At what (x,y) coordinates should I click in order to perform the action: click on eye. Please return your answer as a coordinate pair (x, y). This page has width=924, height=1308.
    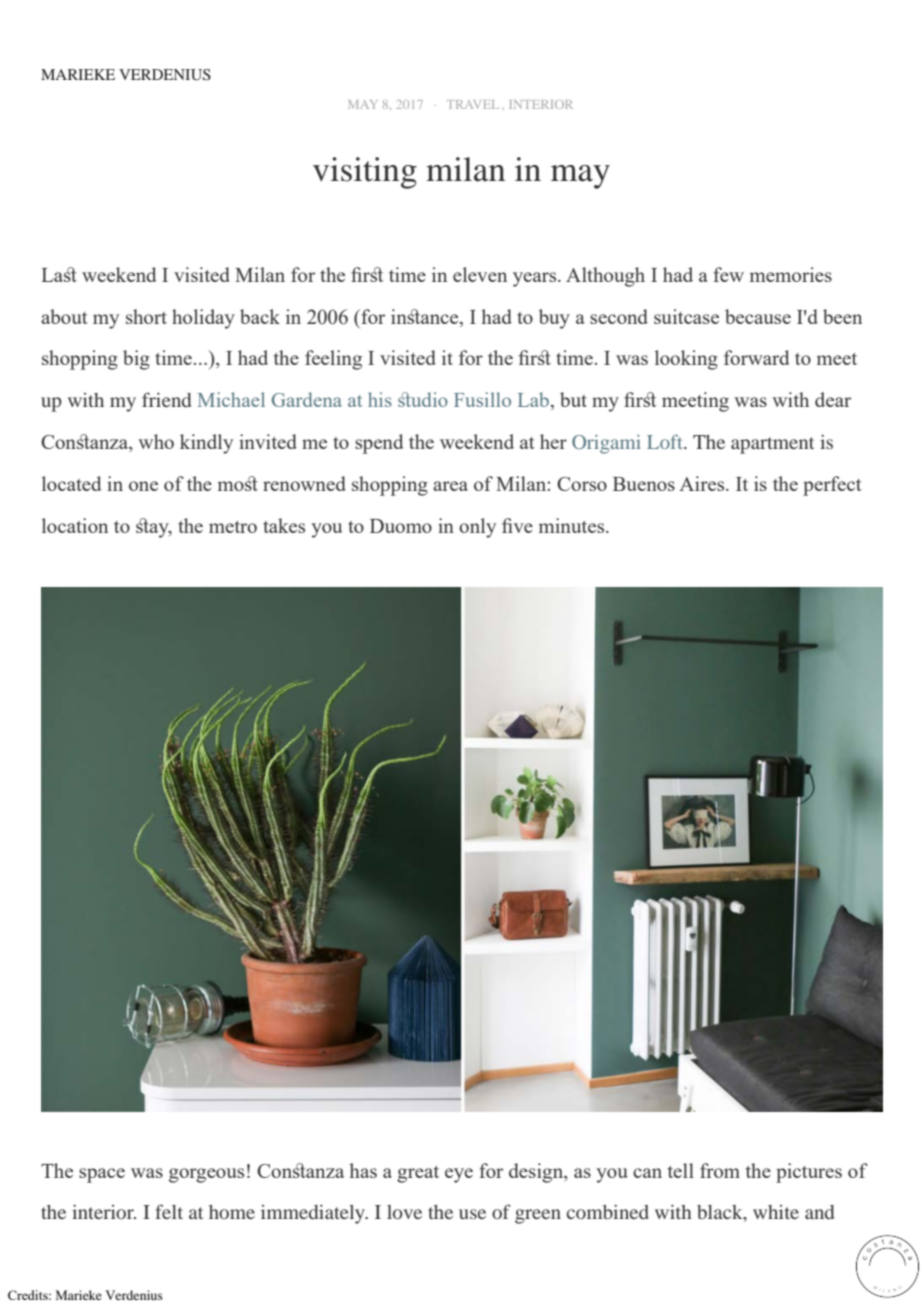
    Looking at the image, I should click on (459, 1175).
